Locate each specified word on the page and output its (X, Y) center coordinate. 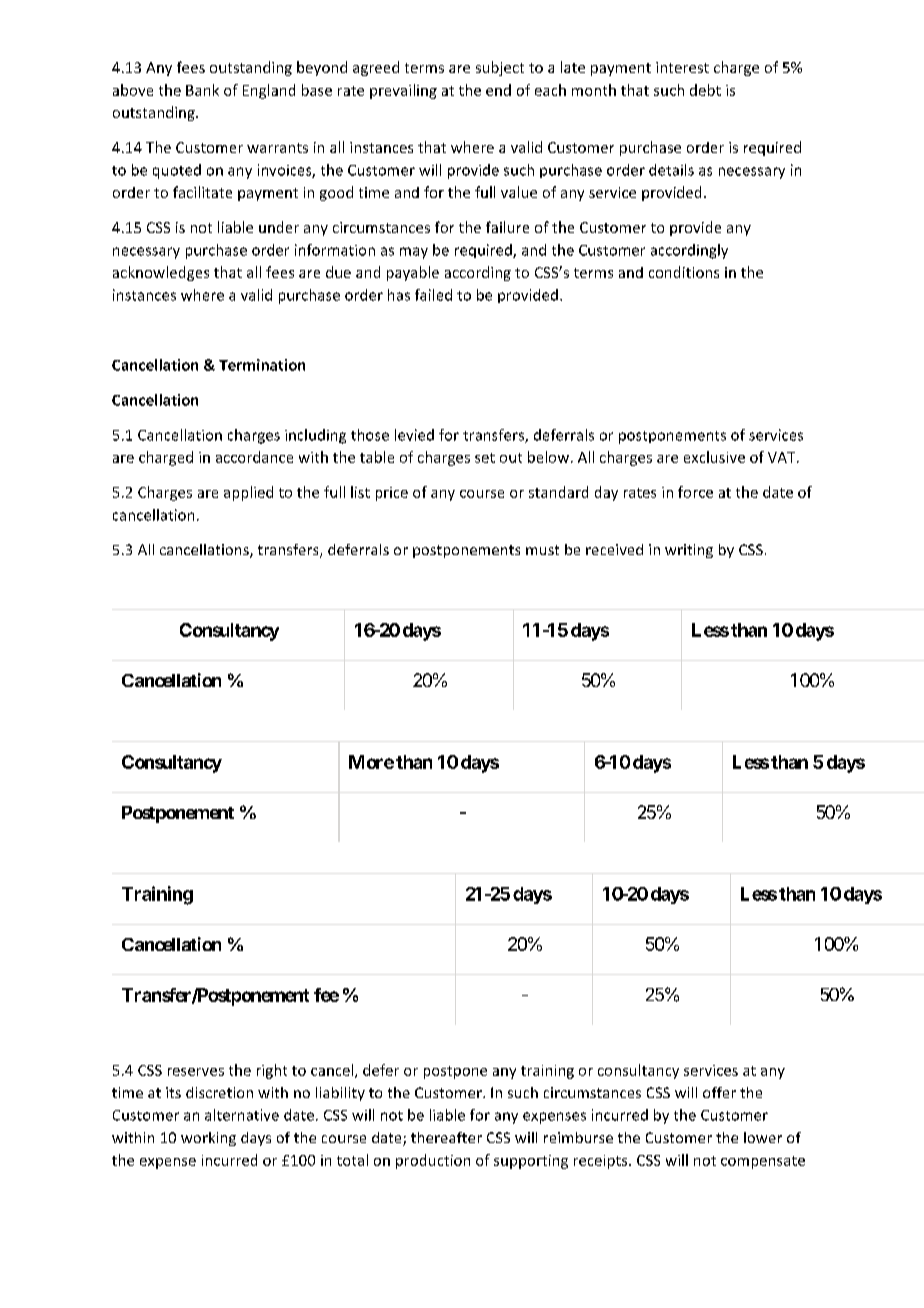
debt (705, 90)
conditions (684, 272)
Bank (202, 90)
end (498, 90)
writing (689, 551)
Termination (262, 365)
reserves (196, 1072)
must (542, 550)
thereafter (446, 1137)
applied (248, 493)
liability (340, 1094)
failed (433, 295)
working (208, 1139)
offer (719, 1092)
